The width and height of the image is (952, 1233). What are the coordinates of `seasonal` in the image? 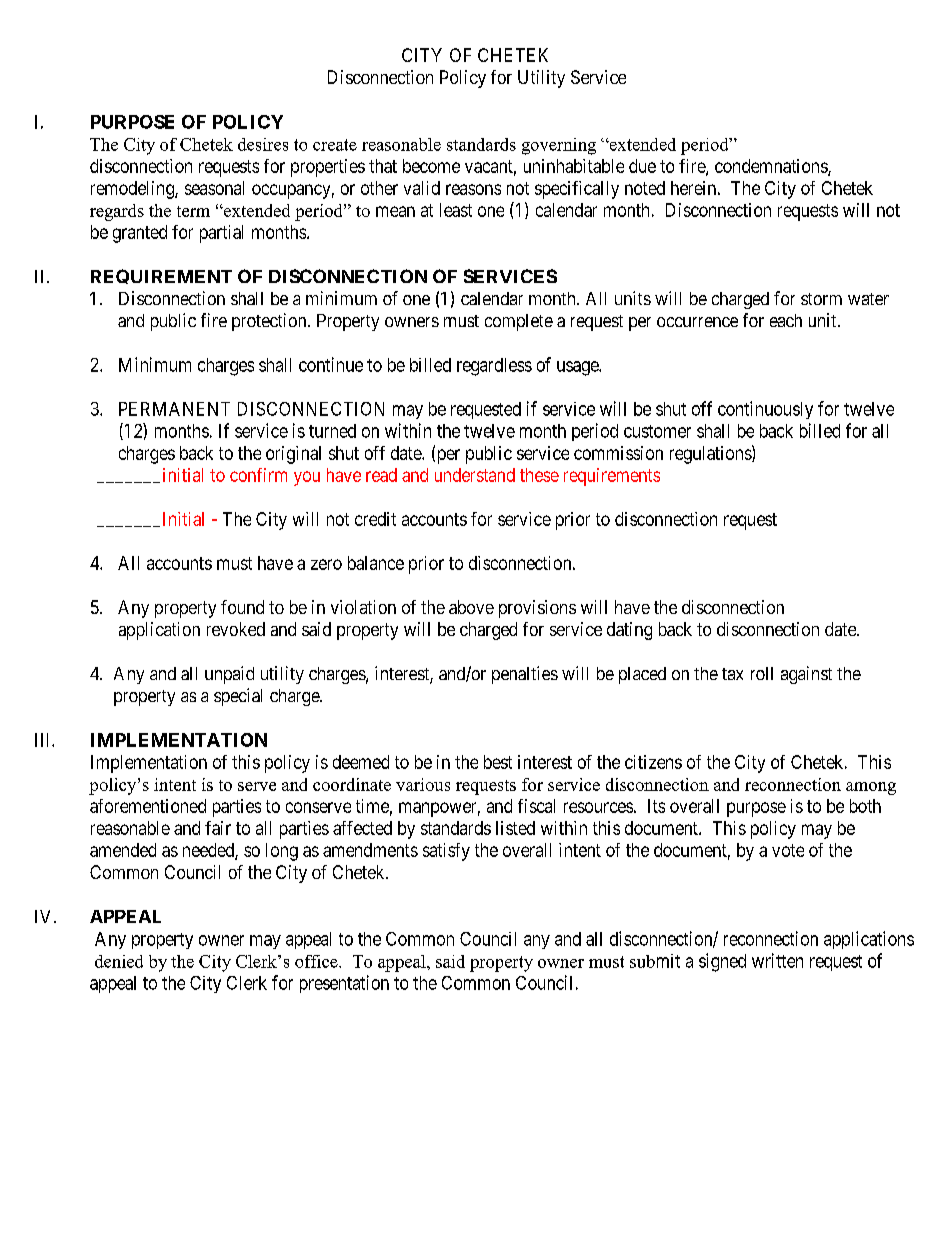 It's located at (214, 188).
